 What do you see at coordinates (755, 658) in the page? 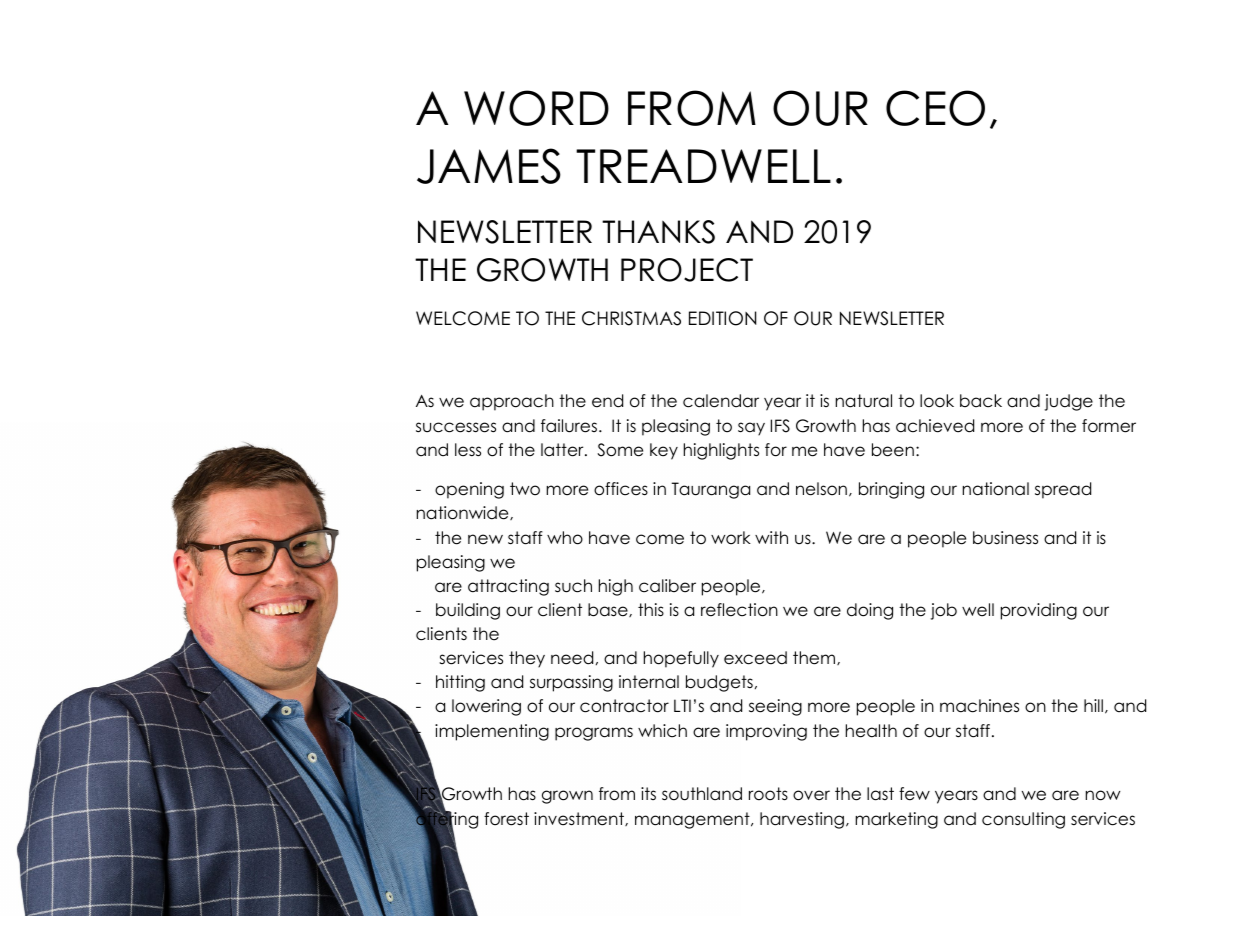
I see `exceed` at bounding box center [755, 658].
